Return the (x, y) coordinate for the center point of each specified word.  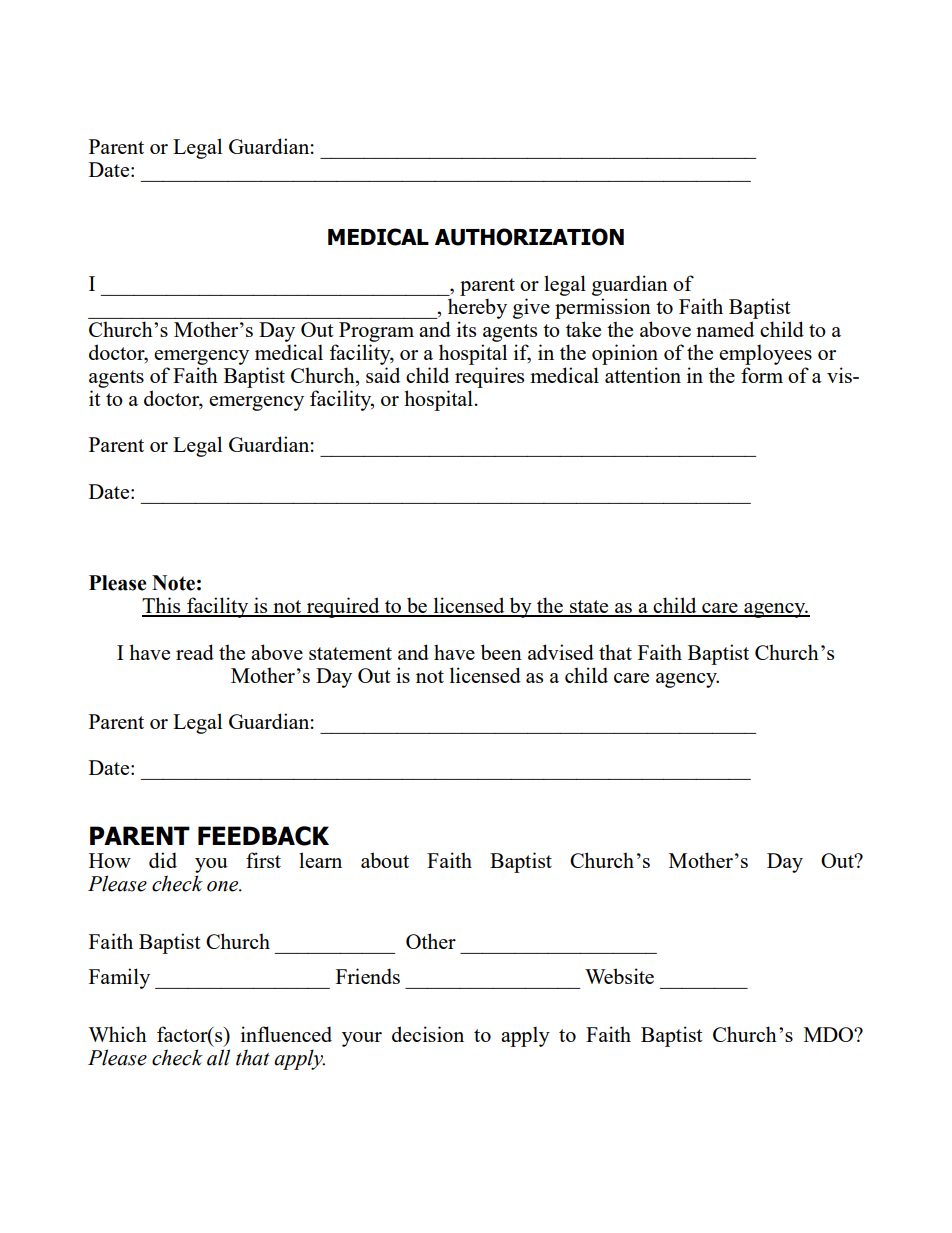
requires (489, 377)
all (218, 1057)
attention (643, 375)
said (383, 375)
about (385, 860)
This (162, 606)
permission (603, 308)
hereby (477, 308)
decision (428, 1034)
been (501, 652)
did (163, 860)
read (195, 652)
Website (619, 976)
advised (561, 652)
